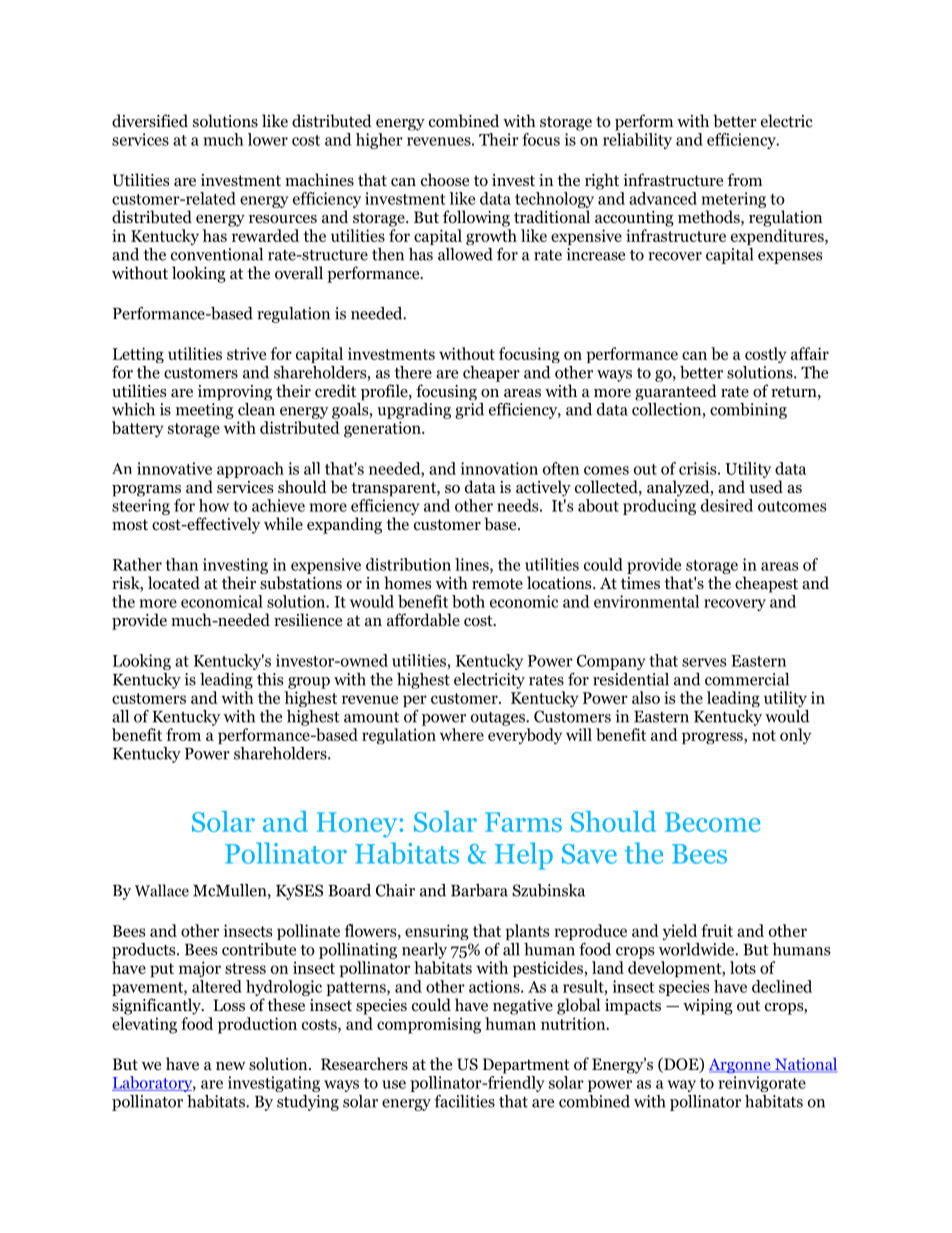  What do you see at coordinates (150, 120) in the screenshot?
I see `diversified` at bounding box center [150, 120].
